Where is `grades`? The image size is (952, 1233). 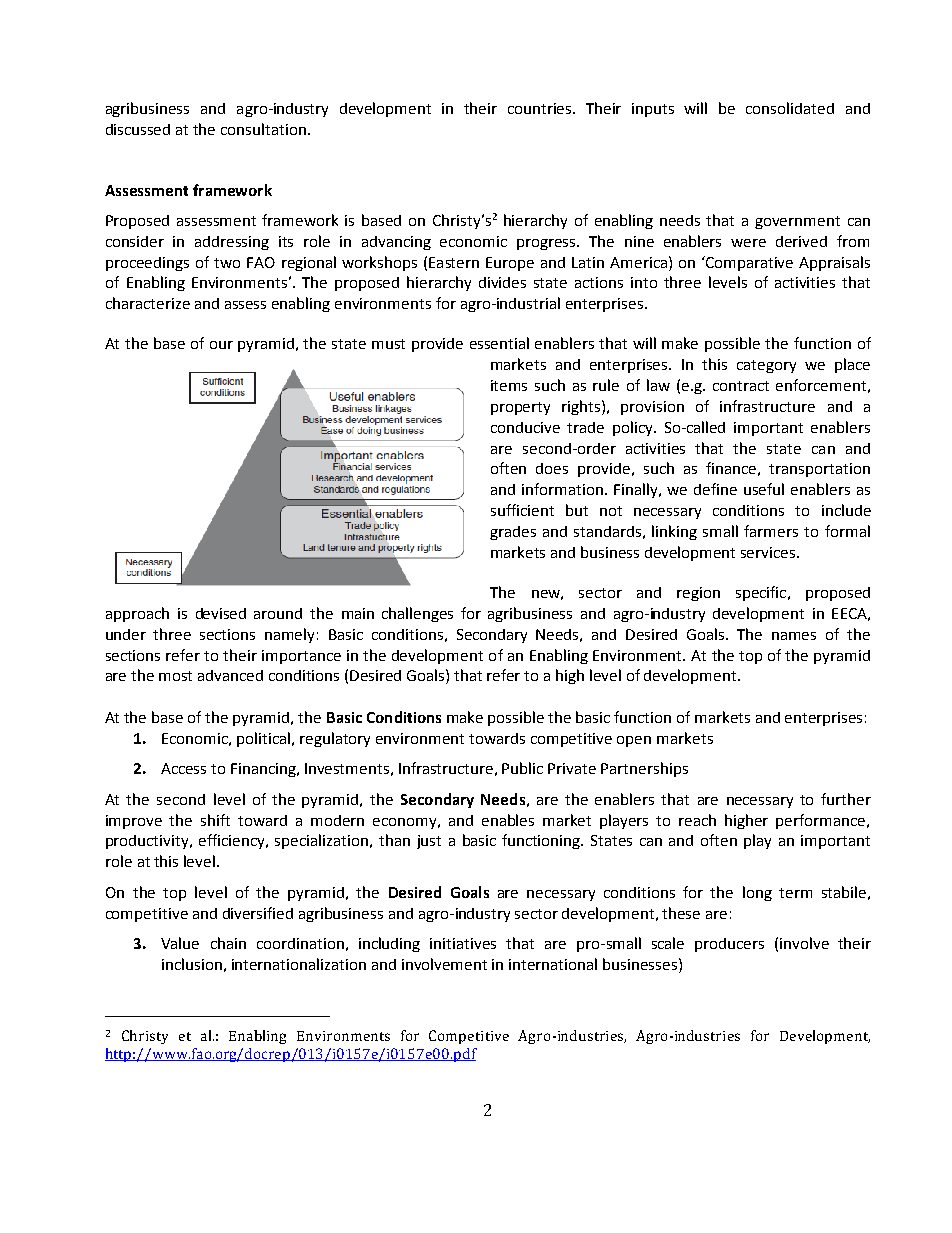
grades is located at coordinates (513, 533).
